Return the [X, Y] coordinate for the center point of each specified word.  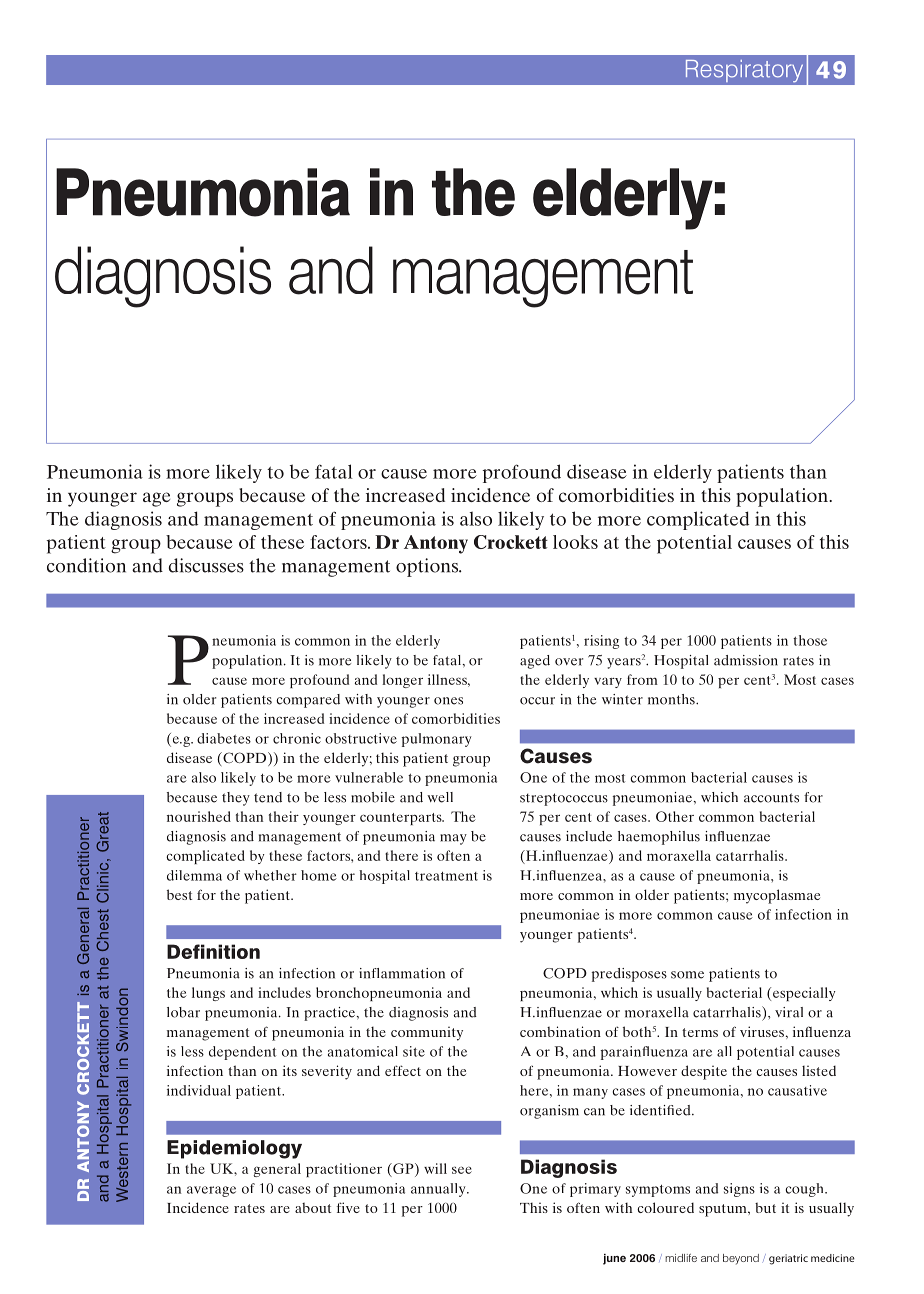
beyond [741, 1259]
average [211, 1191]
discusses [206, 565]
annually [439, 1190]
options [428, 567]
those [810, 640]
